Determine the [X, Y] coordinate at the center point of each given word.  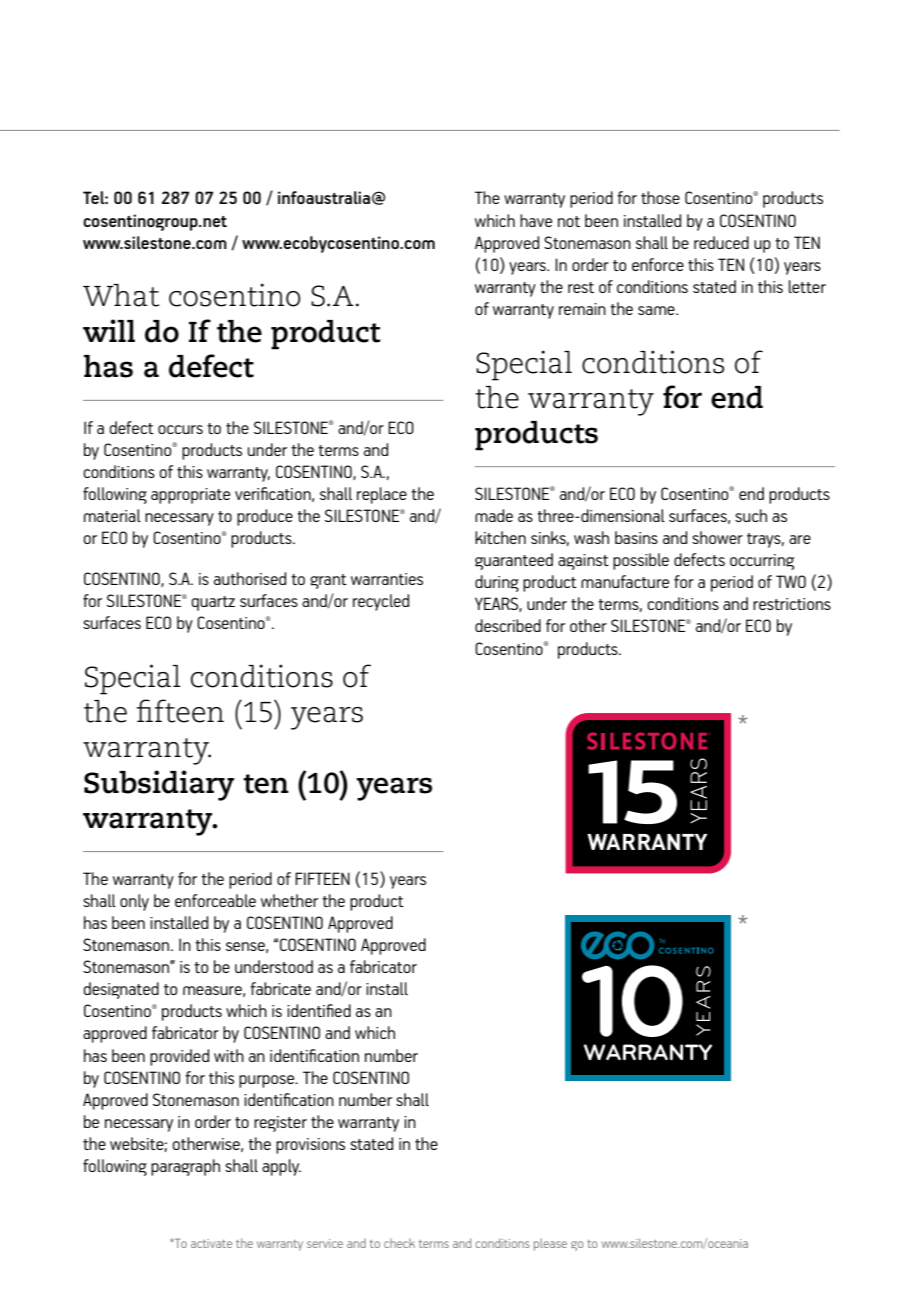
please [550, 1244]
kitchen [500, 537]
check [399, 1243]
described [508, 625]
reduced [721, 242]
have [536, 220]
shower [717, 537]
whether [289, 900]
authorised [250, 578]
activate [211, 1243]
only [134, 902]
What [121, 295]
